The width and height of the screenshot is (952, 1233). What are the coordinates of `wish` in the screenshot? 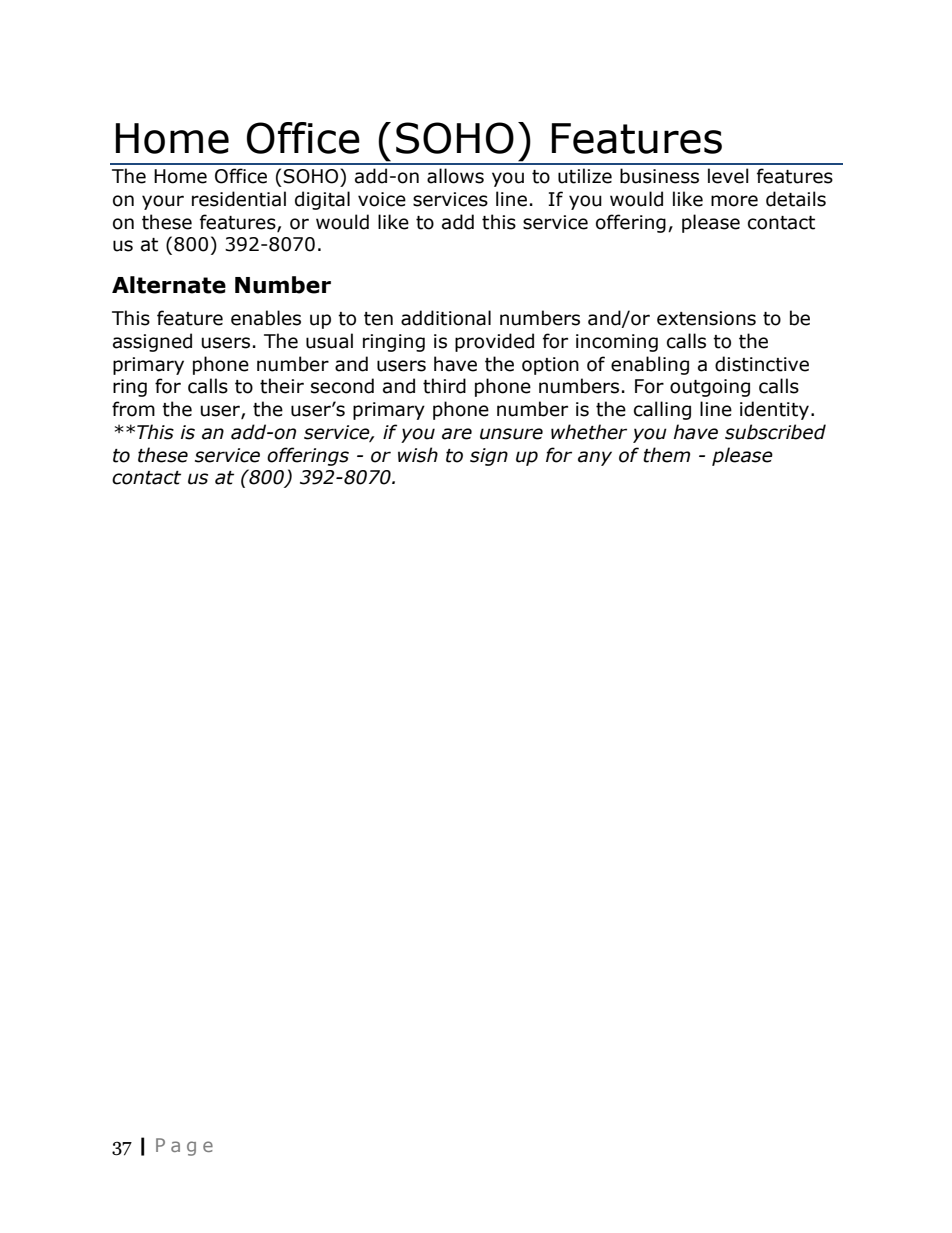 It's located at (418, 455).
